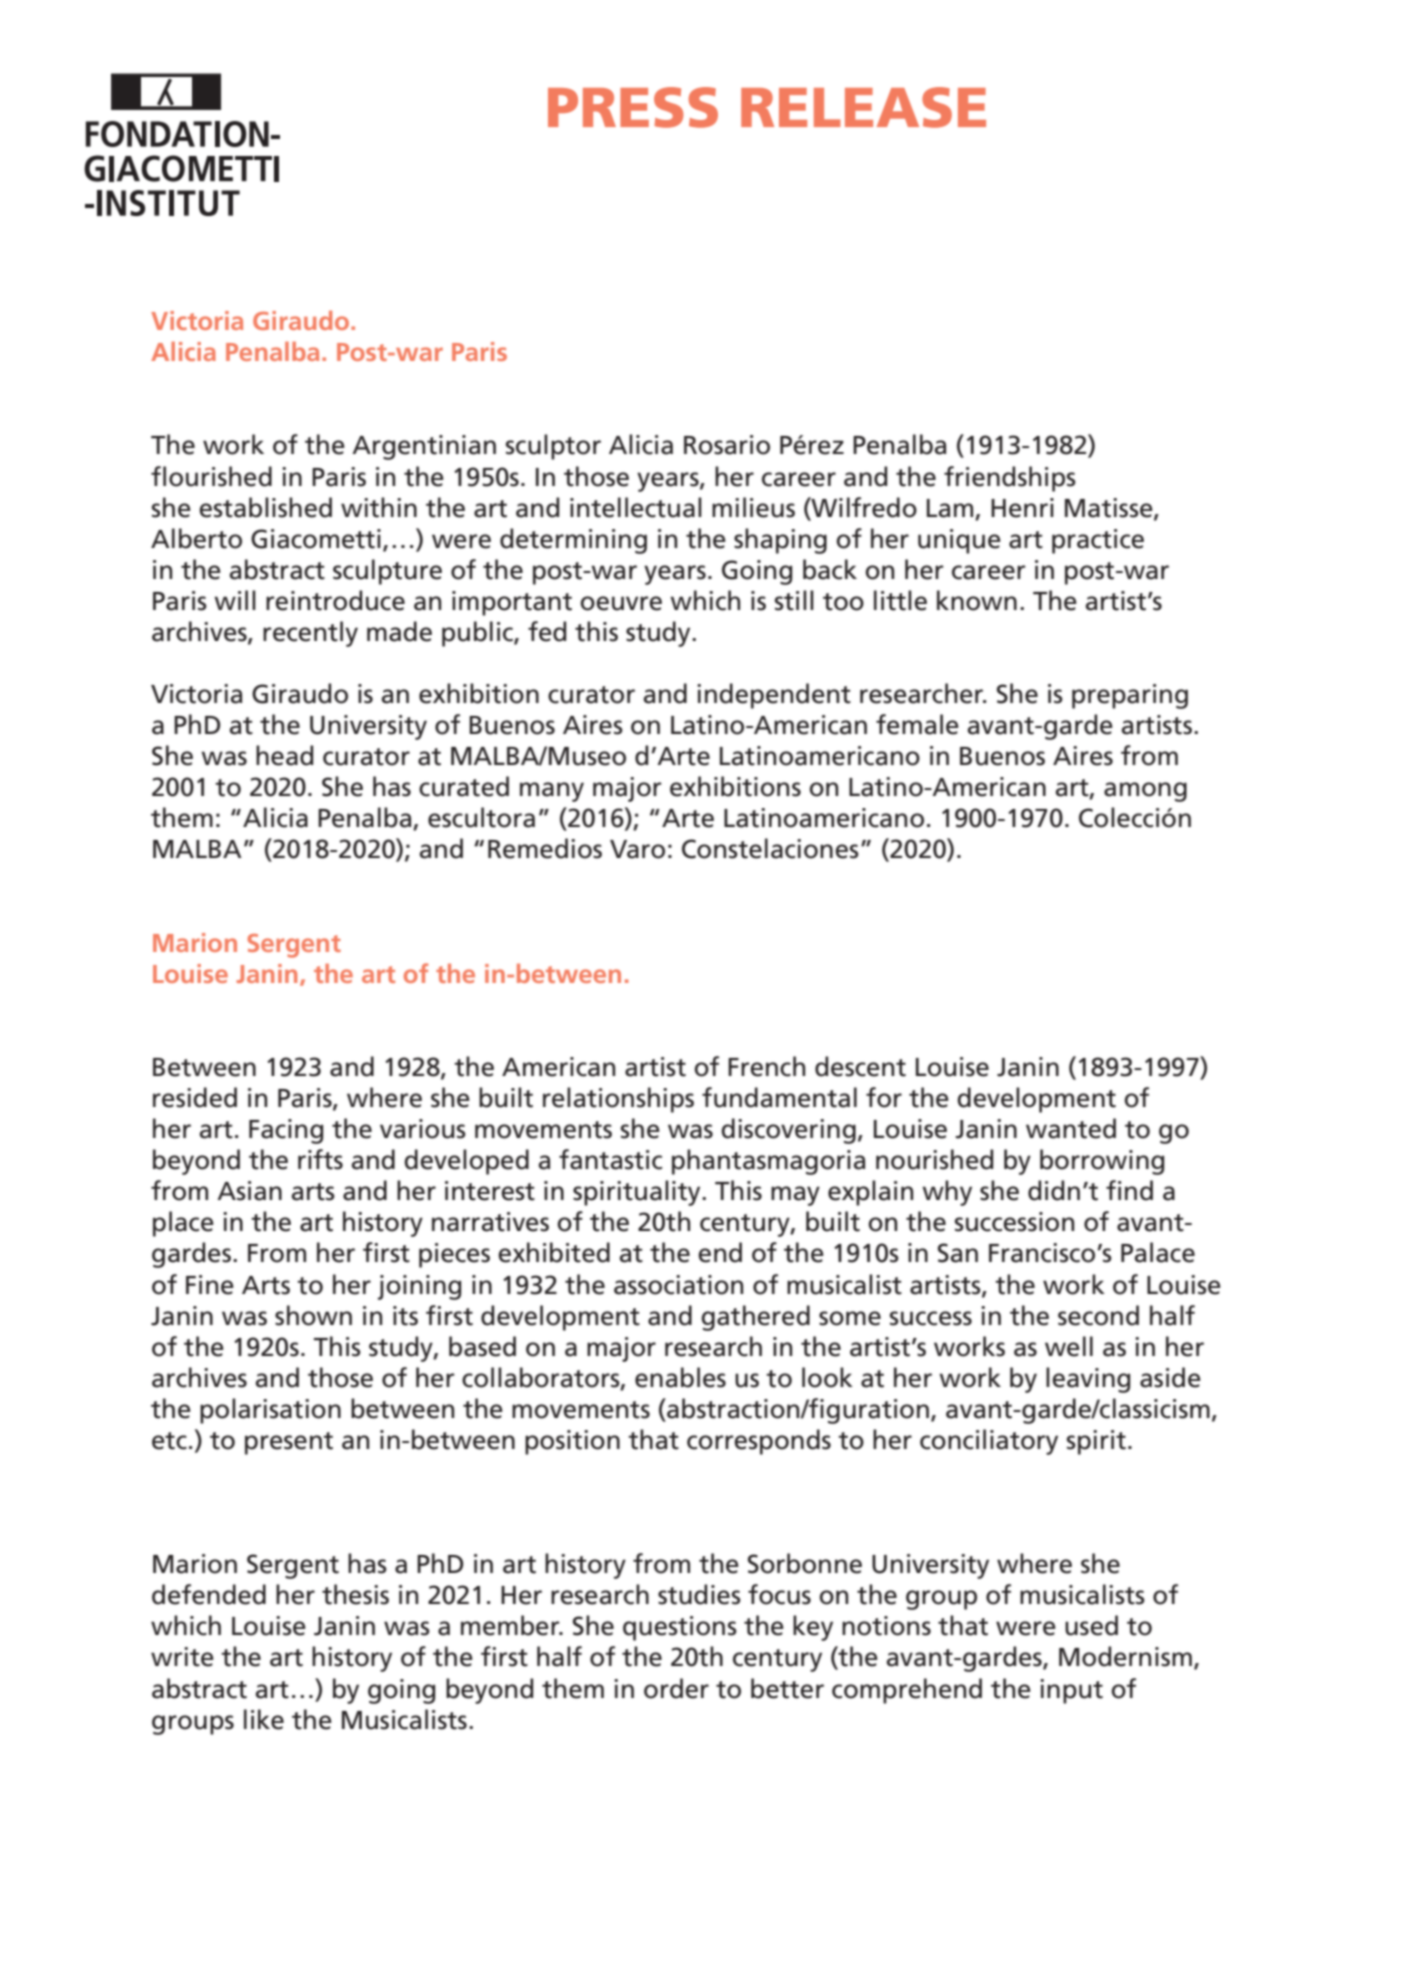 Image resolution: width=1401 pixels, height=1982 pixels. Describe the element at coordinates (264, 1719) in the screenshot. I see `like` at that location.
